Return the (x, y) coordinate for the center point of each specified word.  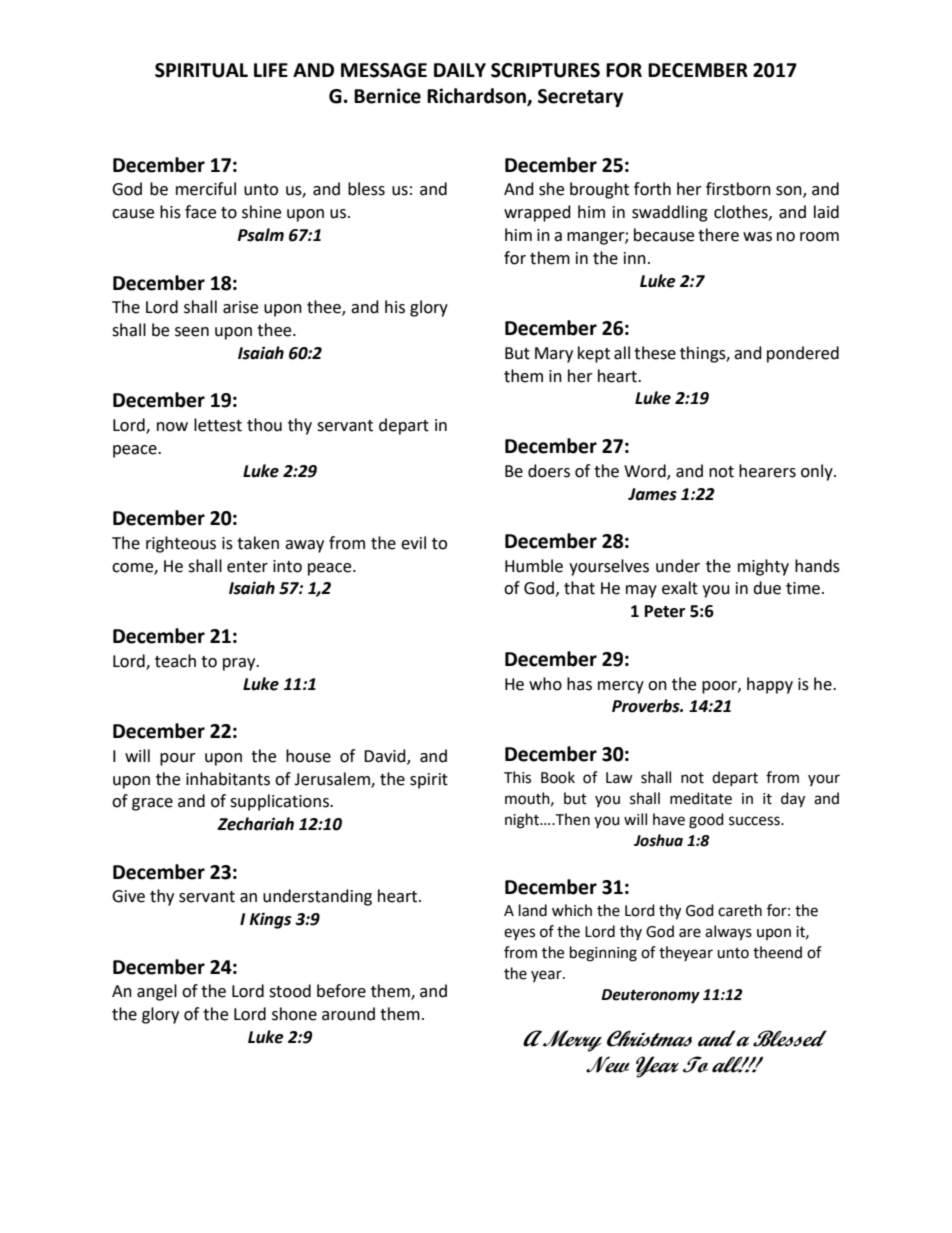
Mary (554, 355)
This (517, 777)
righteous (181, 544)
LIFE (271, 70)
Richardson (477, 97)
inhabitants (228, 779)
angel (157, 992)
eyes (519, 934)
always (728, 933)
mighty (763, 567)
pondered (803, 354)
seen (192, 332)
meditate (701, 798)
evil (413, 543)
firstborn (738, 189)
